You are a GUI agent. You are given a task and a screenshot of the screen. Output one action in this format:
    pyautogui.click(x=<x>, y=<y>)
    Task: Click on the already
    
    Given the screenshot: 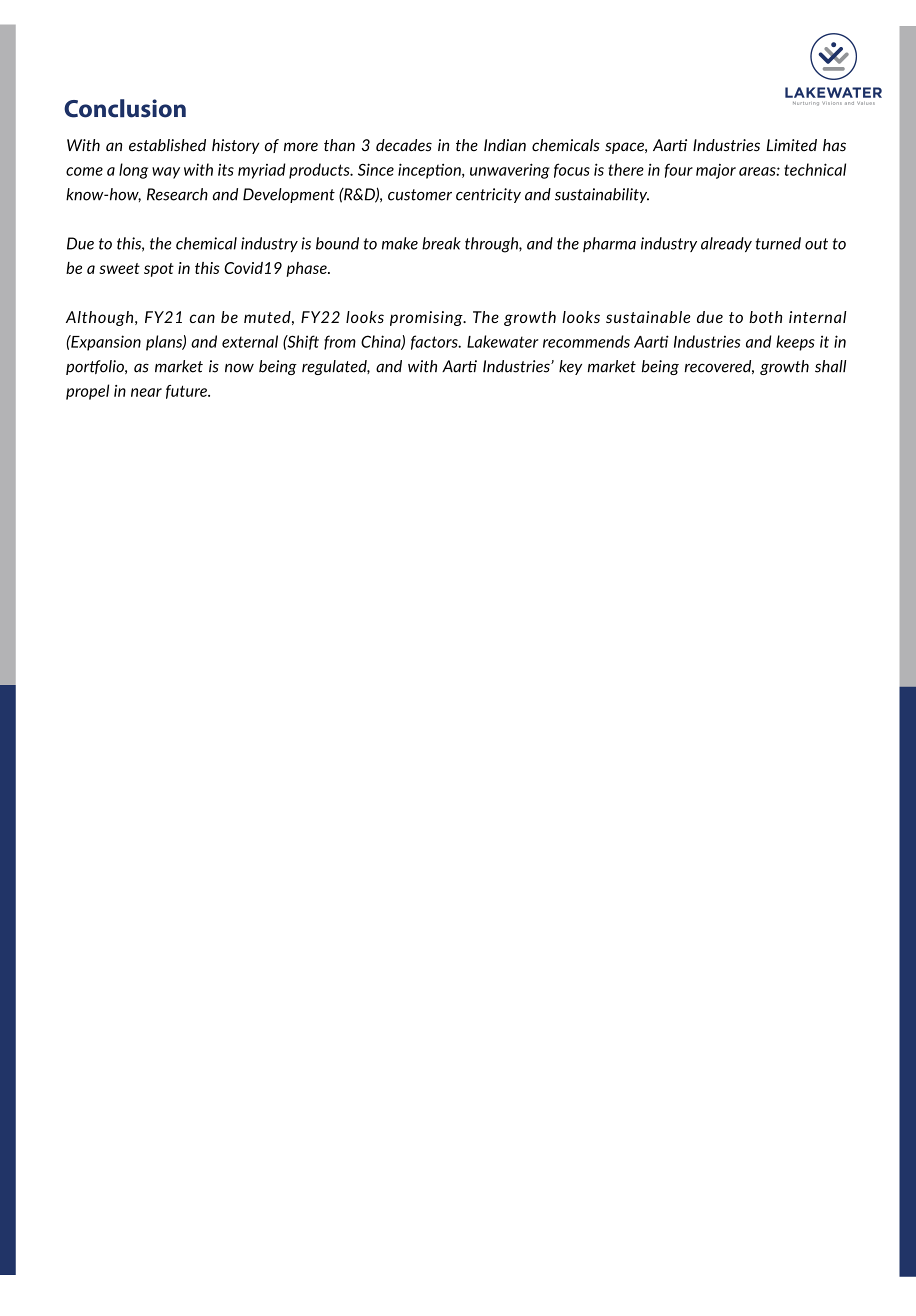 What is the action you would take?
    pyautogui.click(x=726, y=244)
